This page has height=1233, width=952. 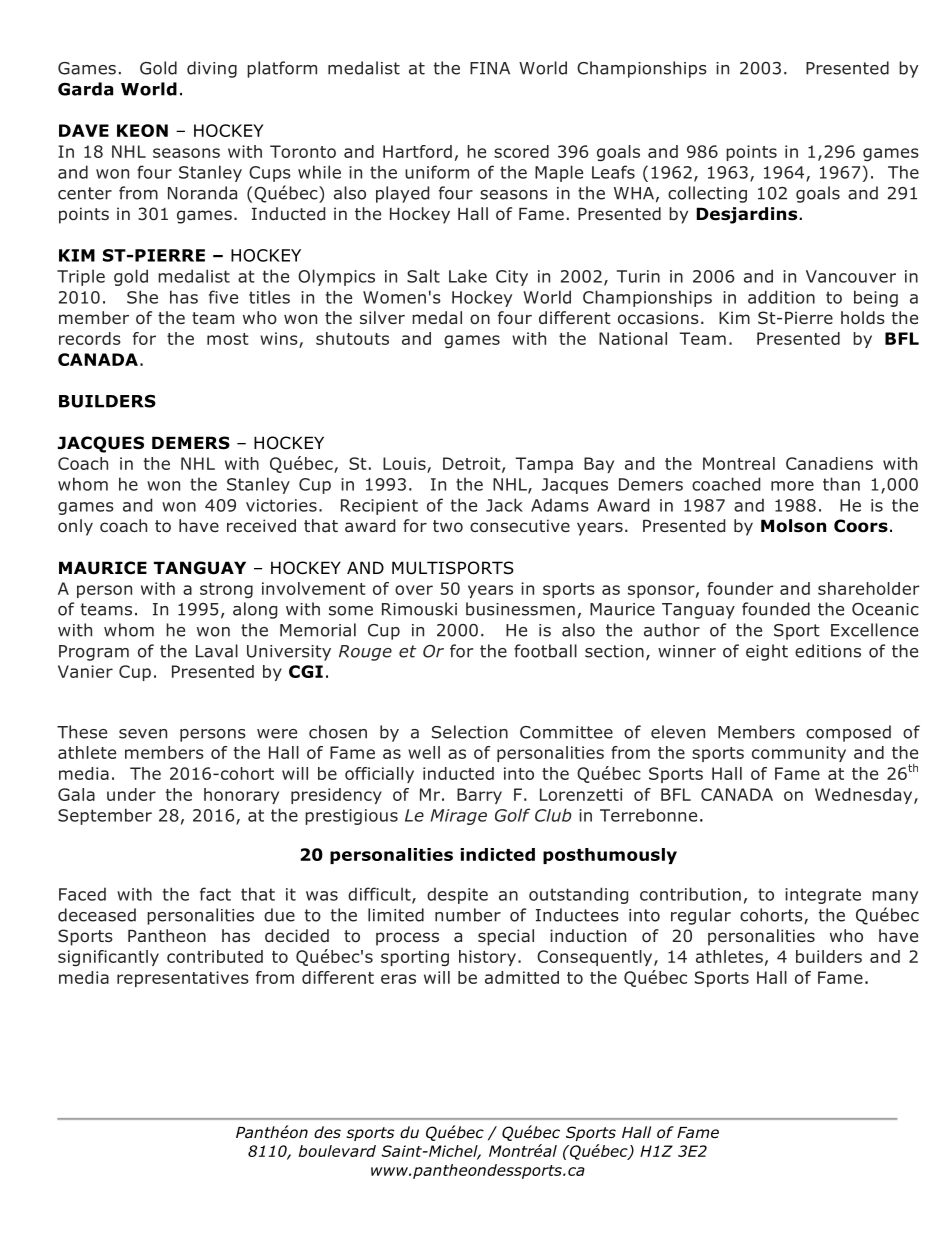 What do you see at coordinates (212, 69) in the page?
I see `diving` at bounding box center [212, 69].
